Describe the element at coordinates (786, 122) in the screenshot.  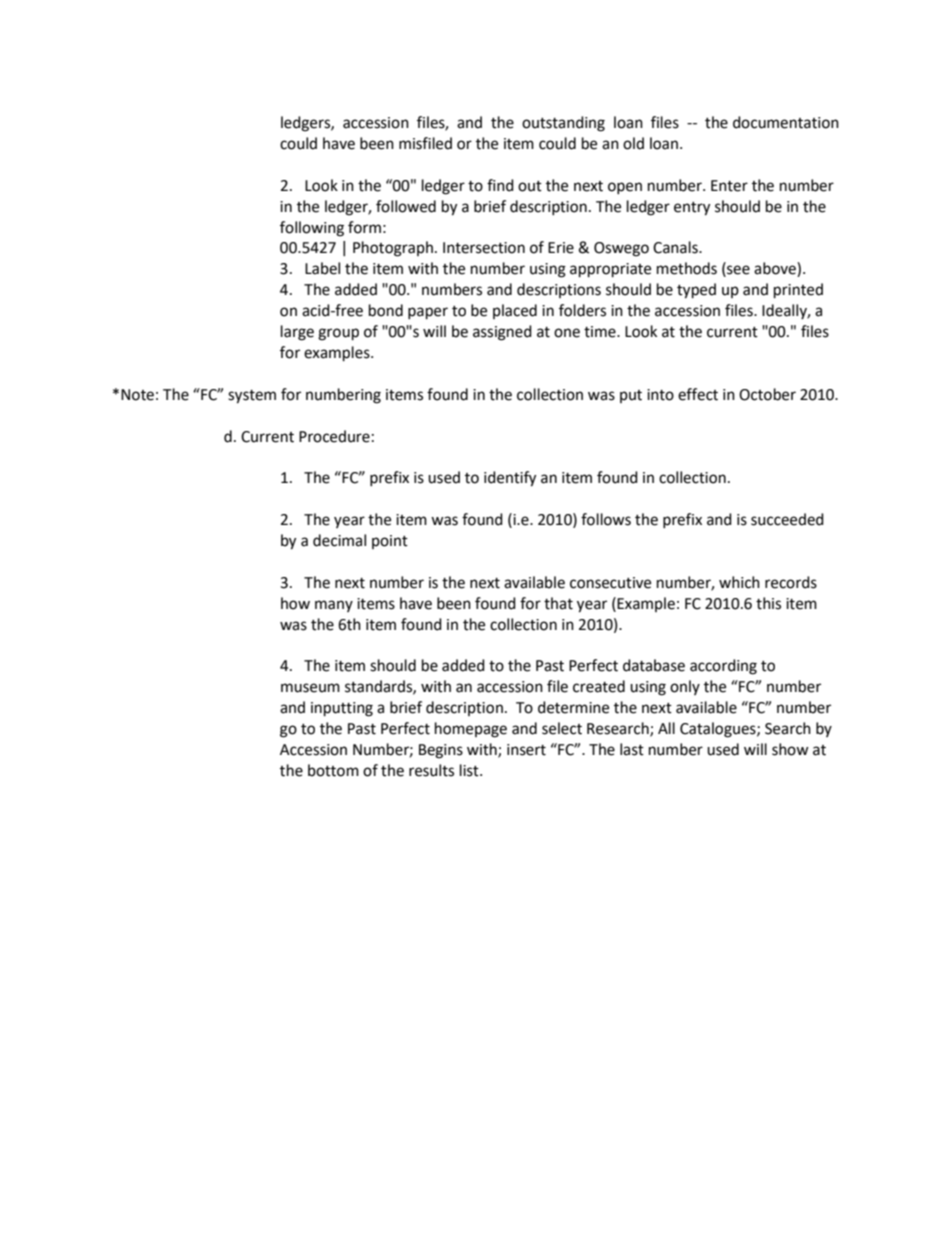
I see `documentation` at that location.
